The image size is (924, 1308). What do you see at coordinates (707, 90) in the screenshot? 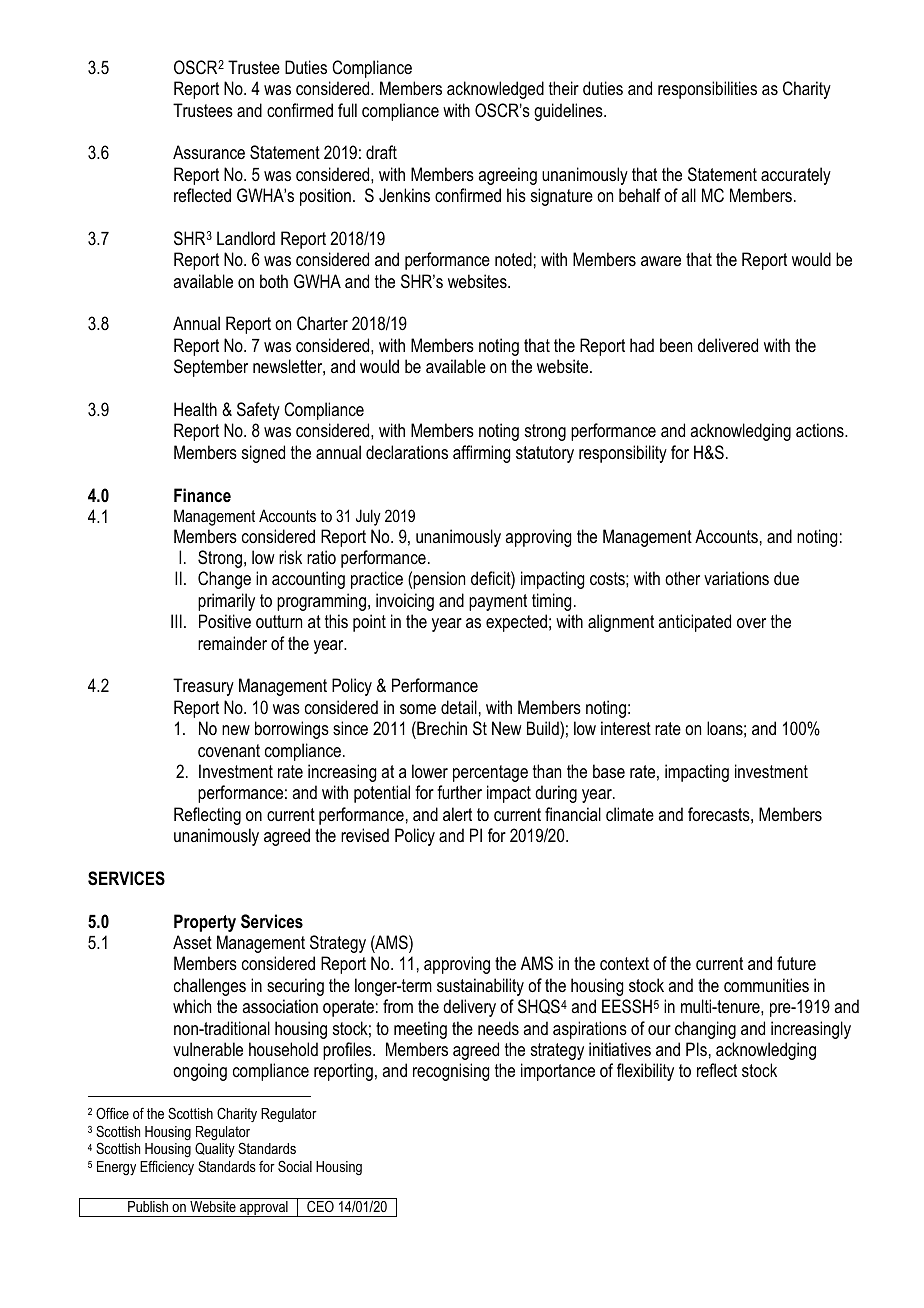
I see `responsibilities` at bounding box center [707, 90].
